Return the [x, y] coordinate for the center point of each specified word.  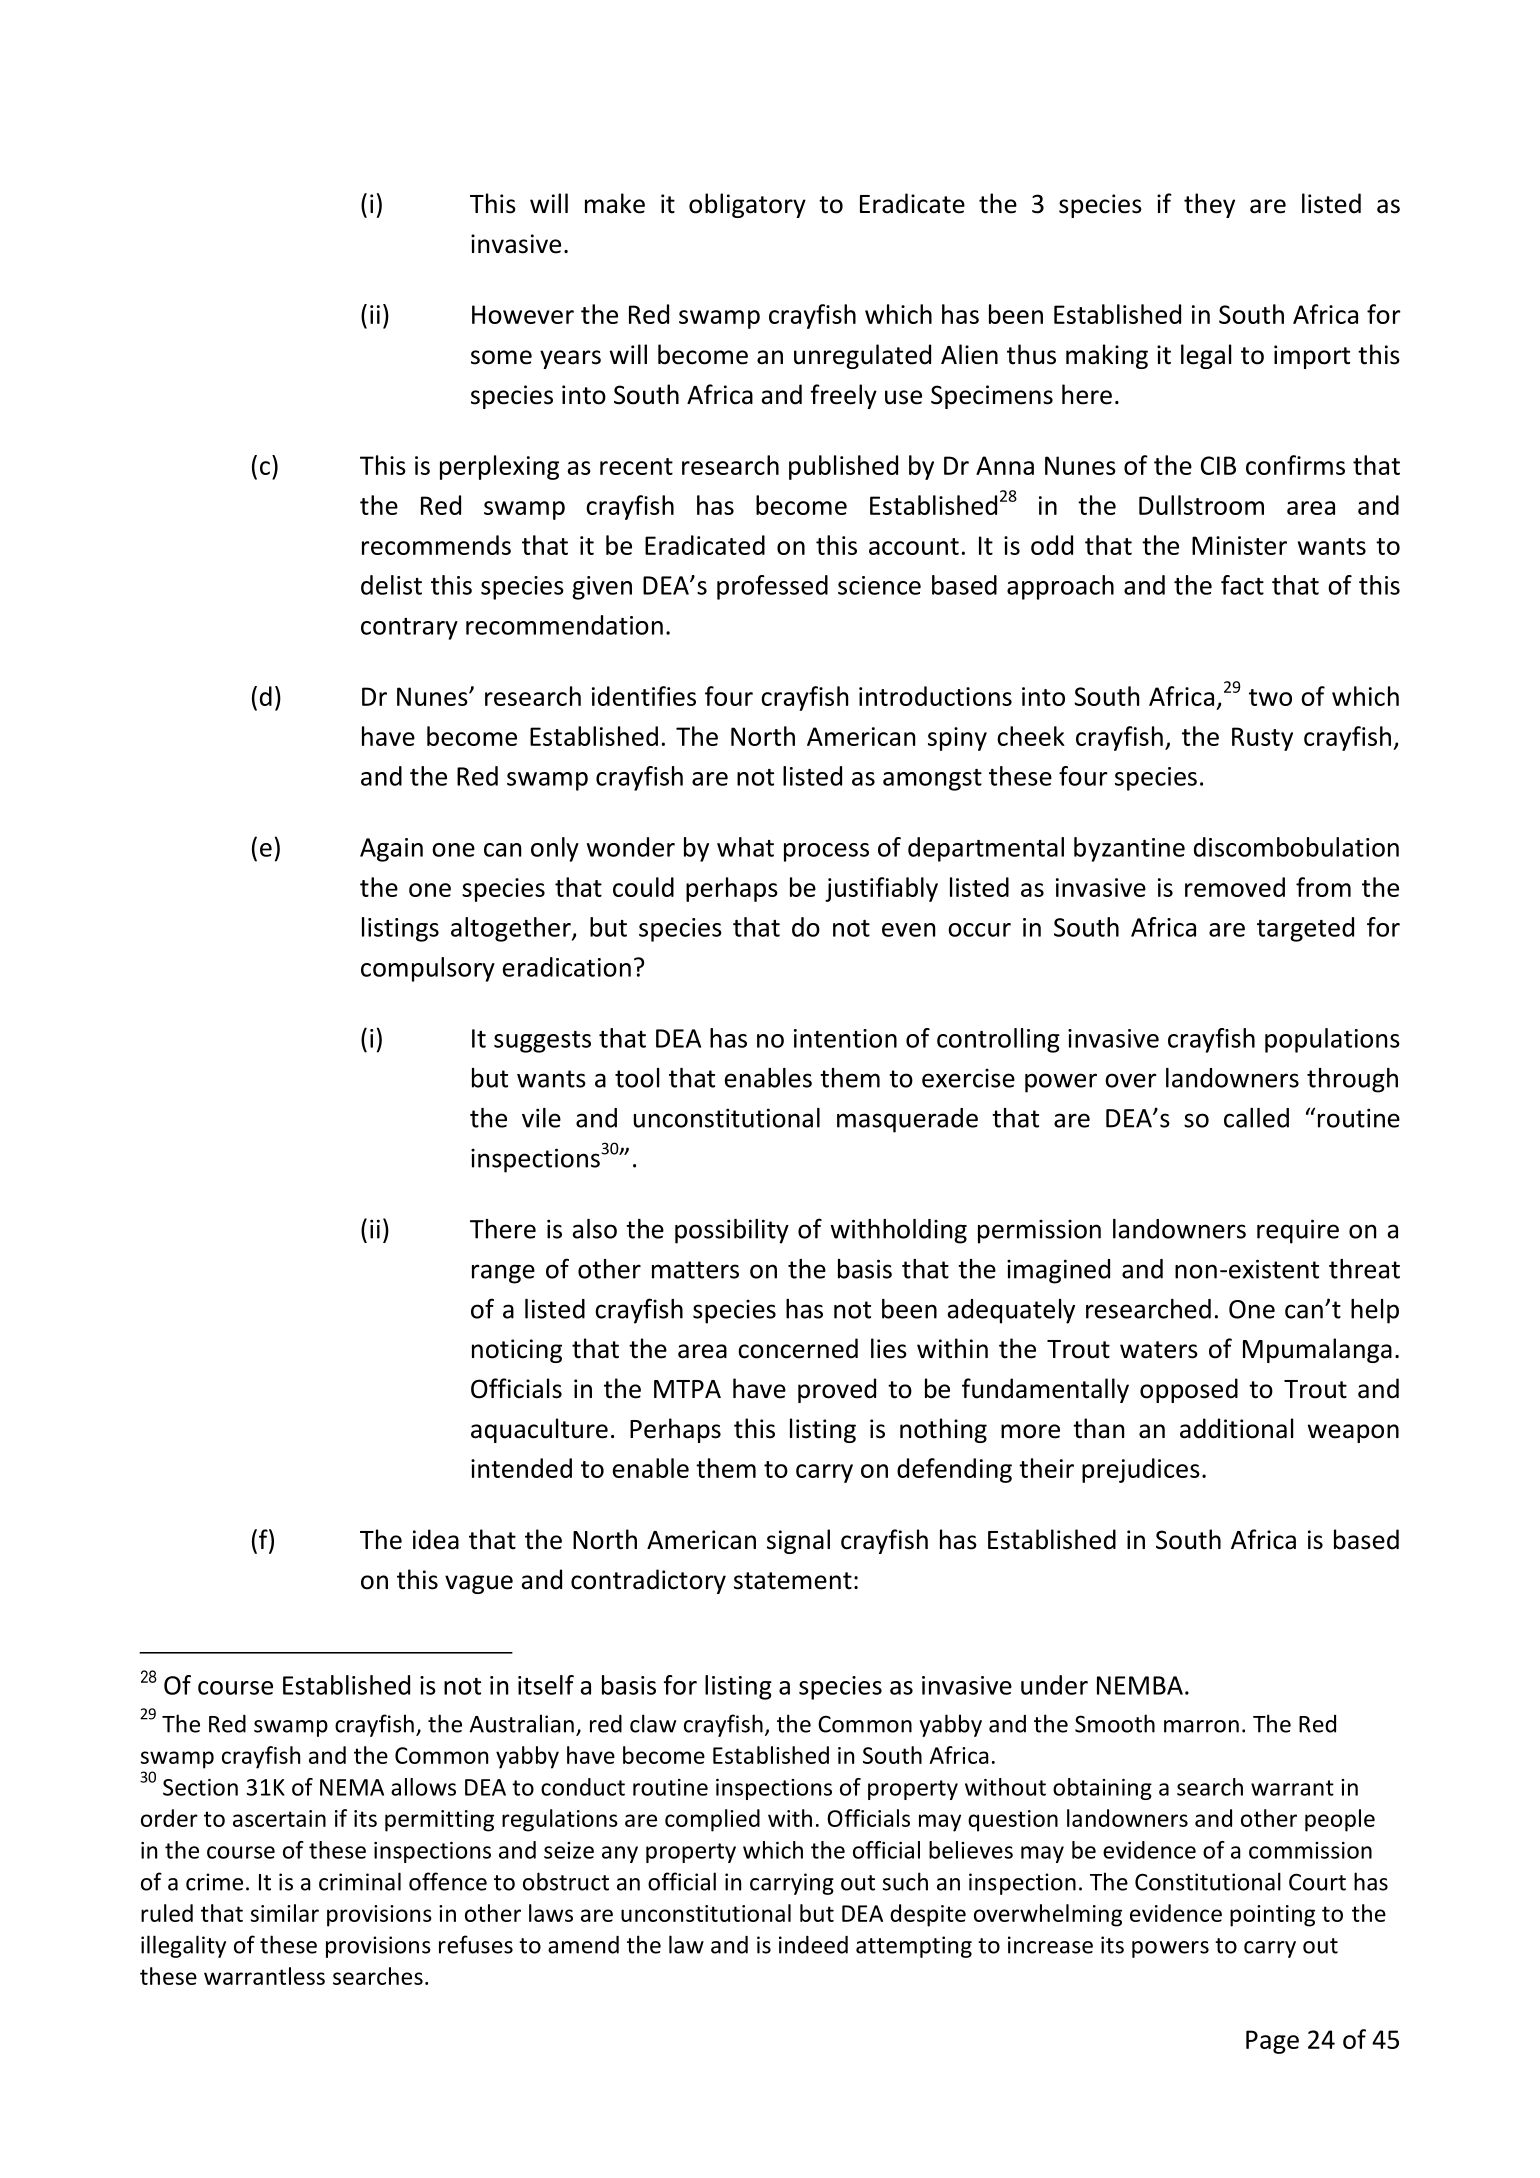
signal [798, 1541]
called [1256, 1118]
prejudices [1141, 1470]
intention [845, 1038]
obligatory [747, 205]
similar [285, 1913]
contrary [409, 629]
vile [541, 1118]
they [1209, 205]
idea [436, 1539]
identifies [644, 696]
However [523, 314]
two [1270, 697]
